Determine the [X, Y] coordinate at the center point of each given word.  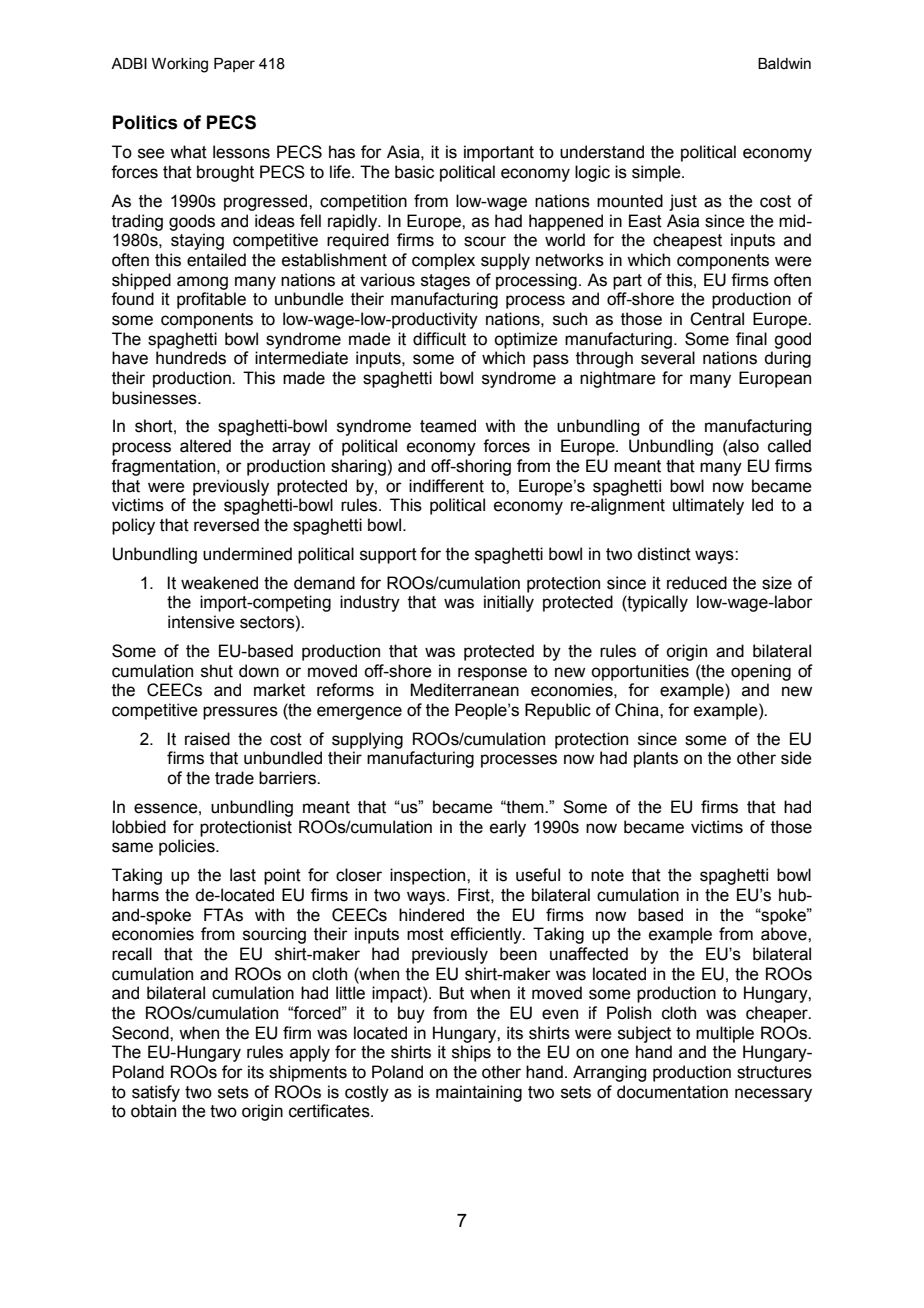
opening [761, 672]
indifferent [446, 486]
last [243, 875]
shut [217, 671]
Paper [234, 65]
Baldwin [784, 64]
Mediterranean [464, 690]
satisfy [156, 1093]
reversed [226, 525]
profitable [211, 300]
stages [445, 282]
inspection [429, 876]
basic [414, 172]
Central [717, 319]
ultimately [708, 506]
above [785, 934]
